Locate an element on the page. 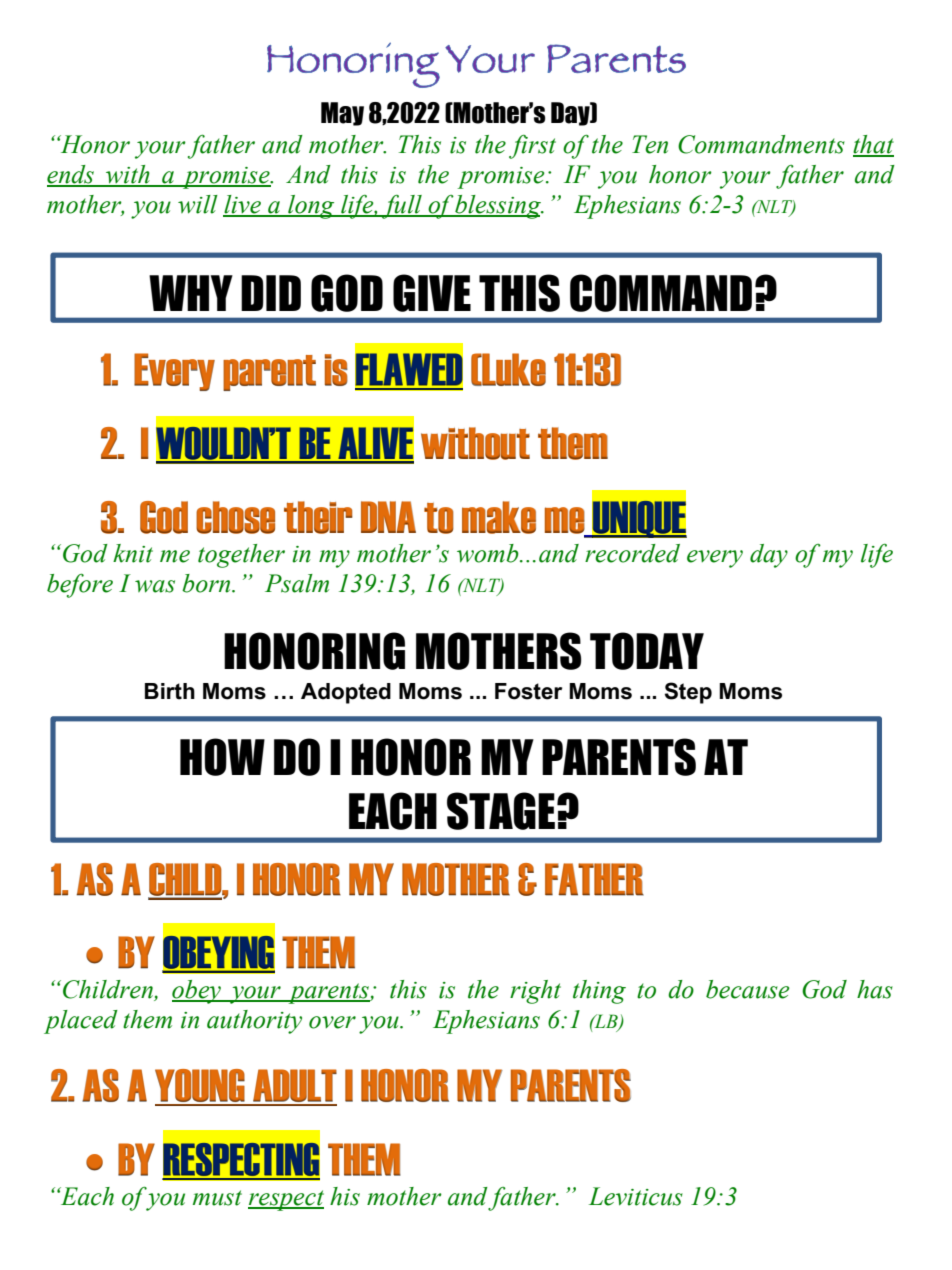  first is located at coordinates (532, 147).
